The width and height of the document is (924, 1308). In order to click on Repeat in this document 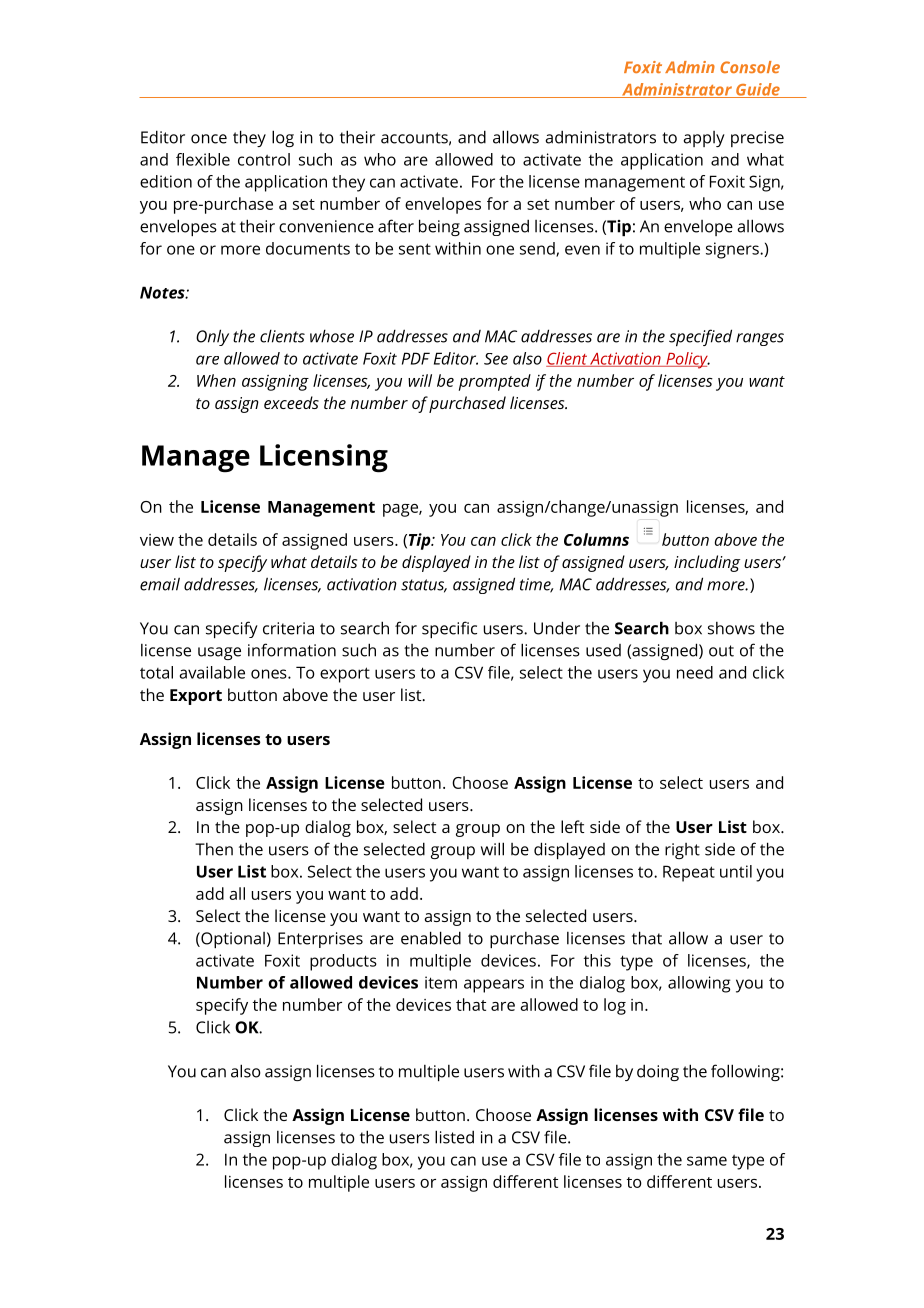, I will do `click(689, 873)`.
